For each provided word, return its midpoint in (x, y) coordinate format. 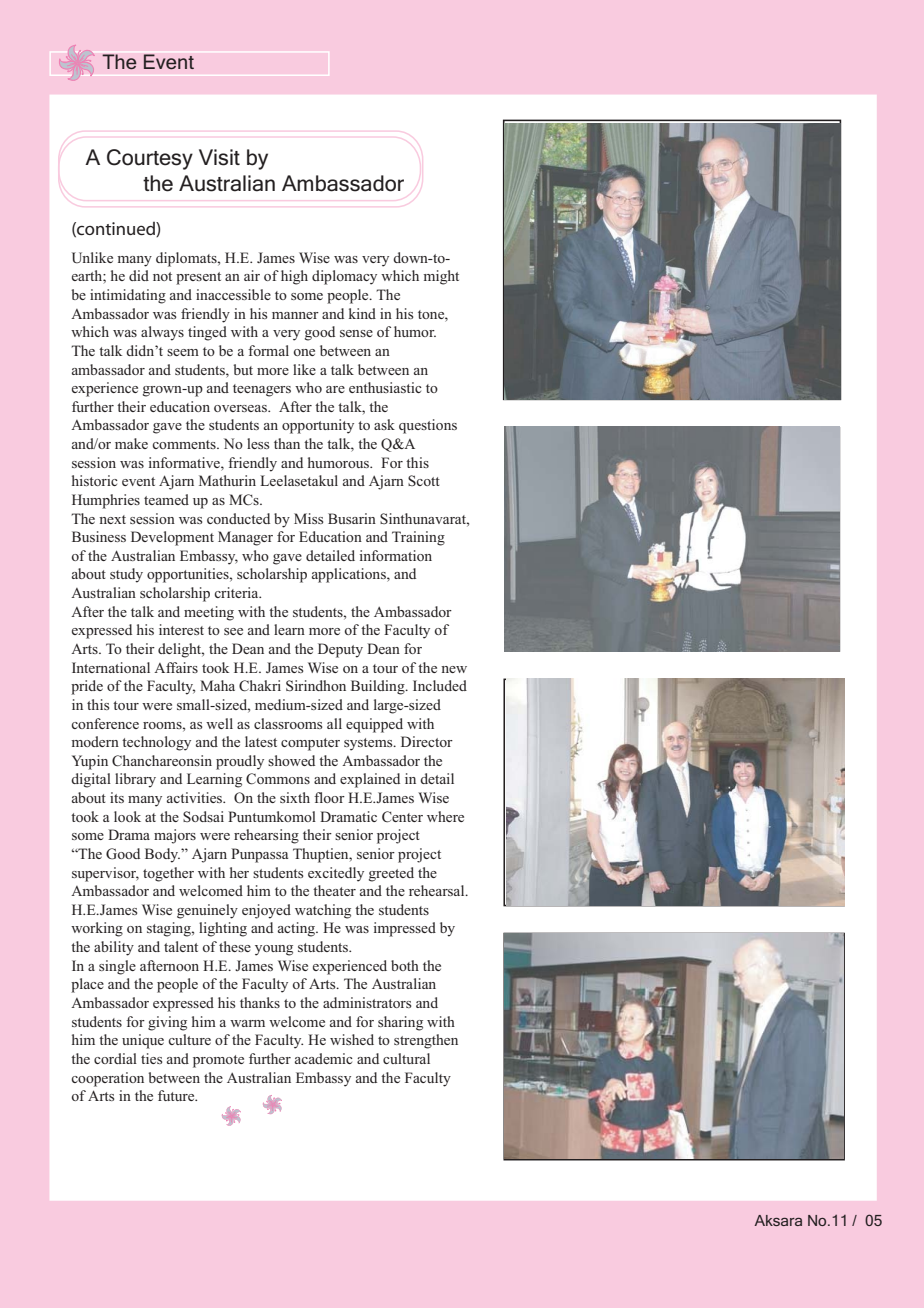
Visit (219, 157)
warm (247, 1023)
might (441, 277)
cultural (406, 1058)
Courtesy (150, 159)
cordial (115, 1058)
